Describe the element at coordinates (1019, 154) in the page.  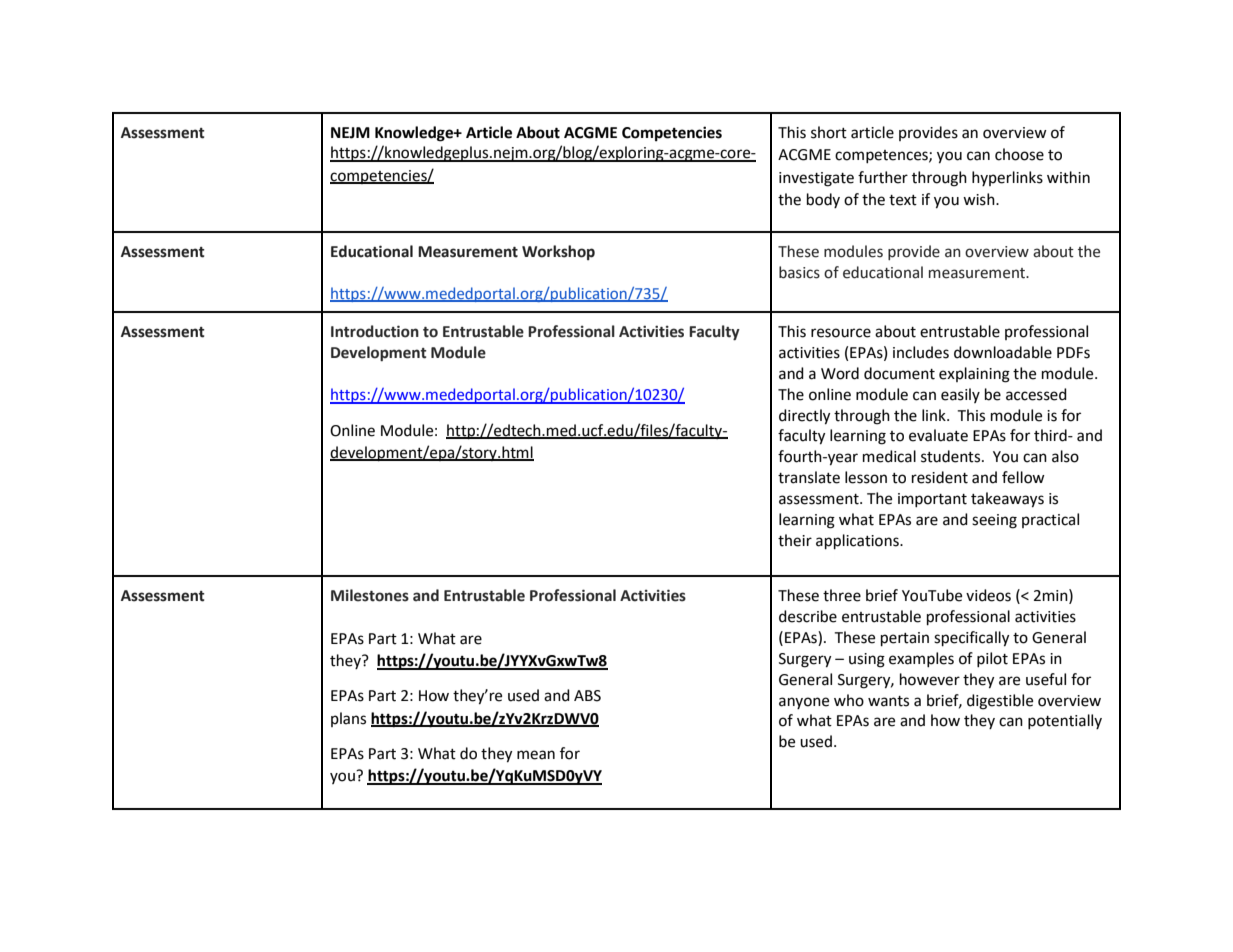
I see `choose` at that location.
